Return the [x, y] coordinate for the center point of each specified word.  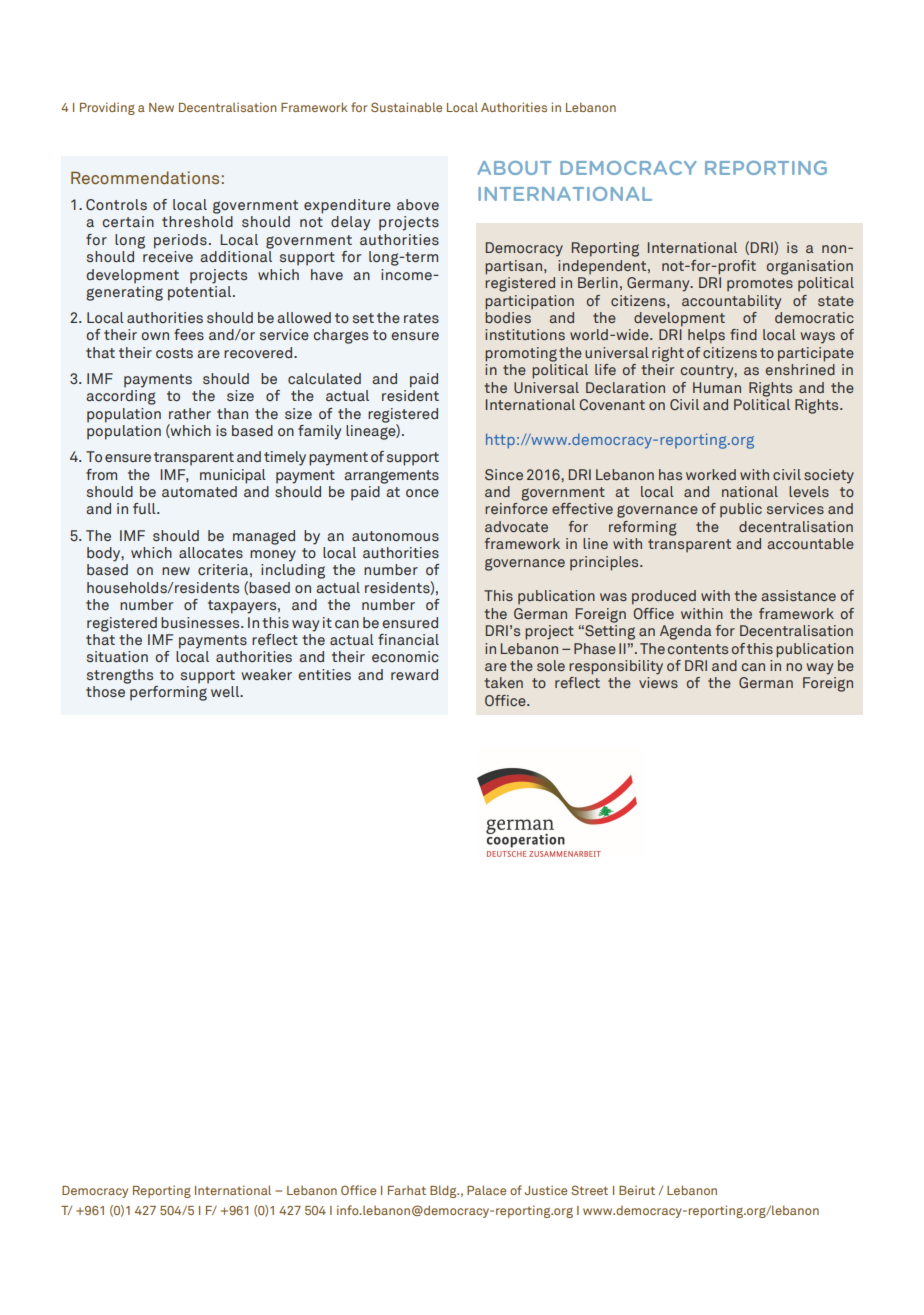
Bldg [444, 1191]
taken [503, 682]
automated [199, 491]
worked [711, 474]
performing [168, 692]
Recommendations [146, 177]
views [658, 682]
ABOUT [514, 168]
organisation [810, 267]
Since [504, 474]
